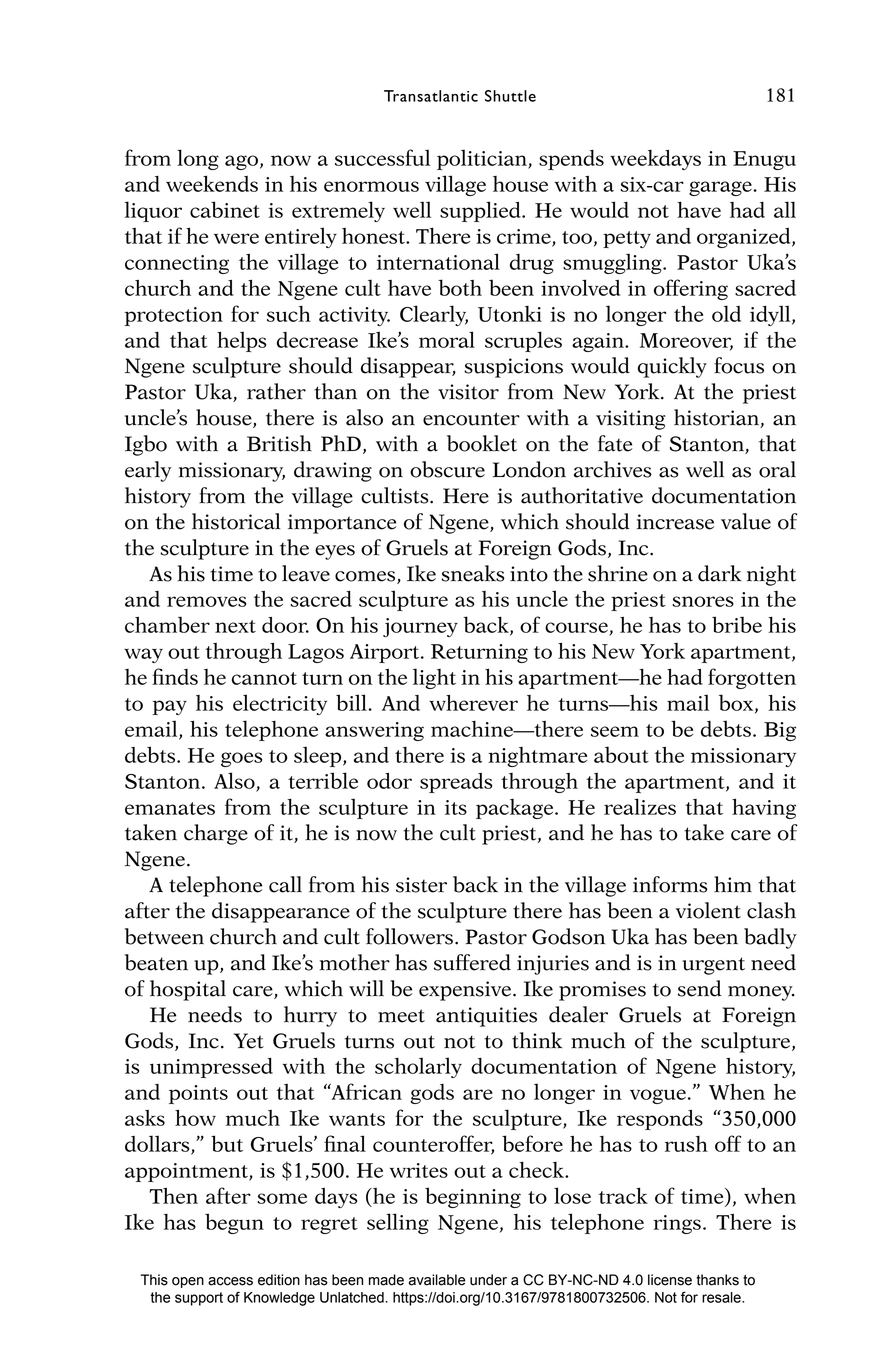  Describe the element at coordinates (675, 522) in the screenshot. I see `increase` at that location.
